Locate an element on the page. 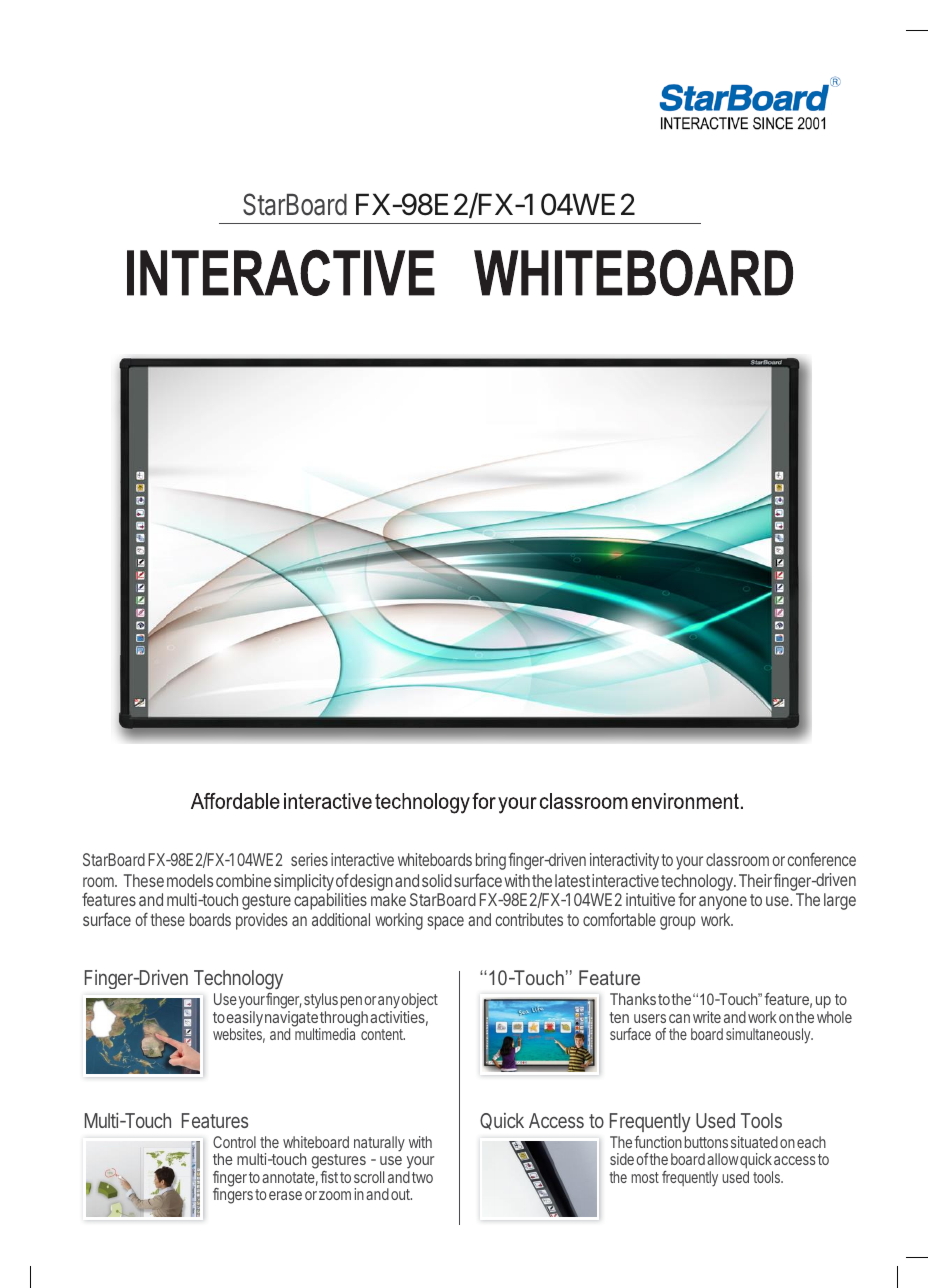  content is located at coordinates (383, 1034).
